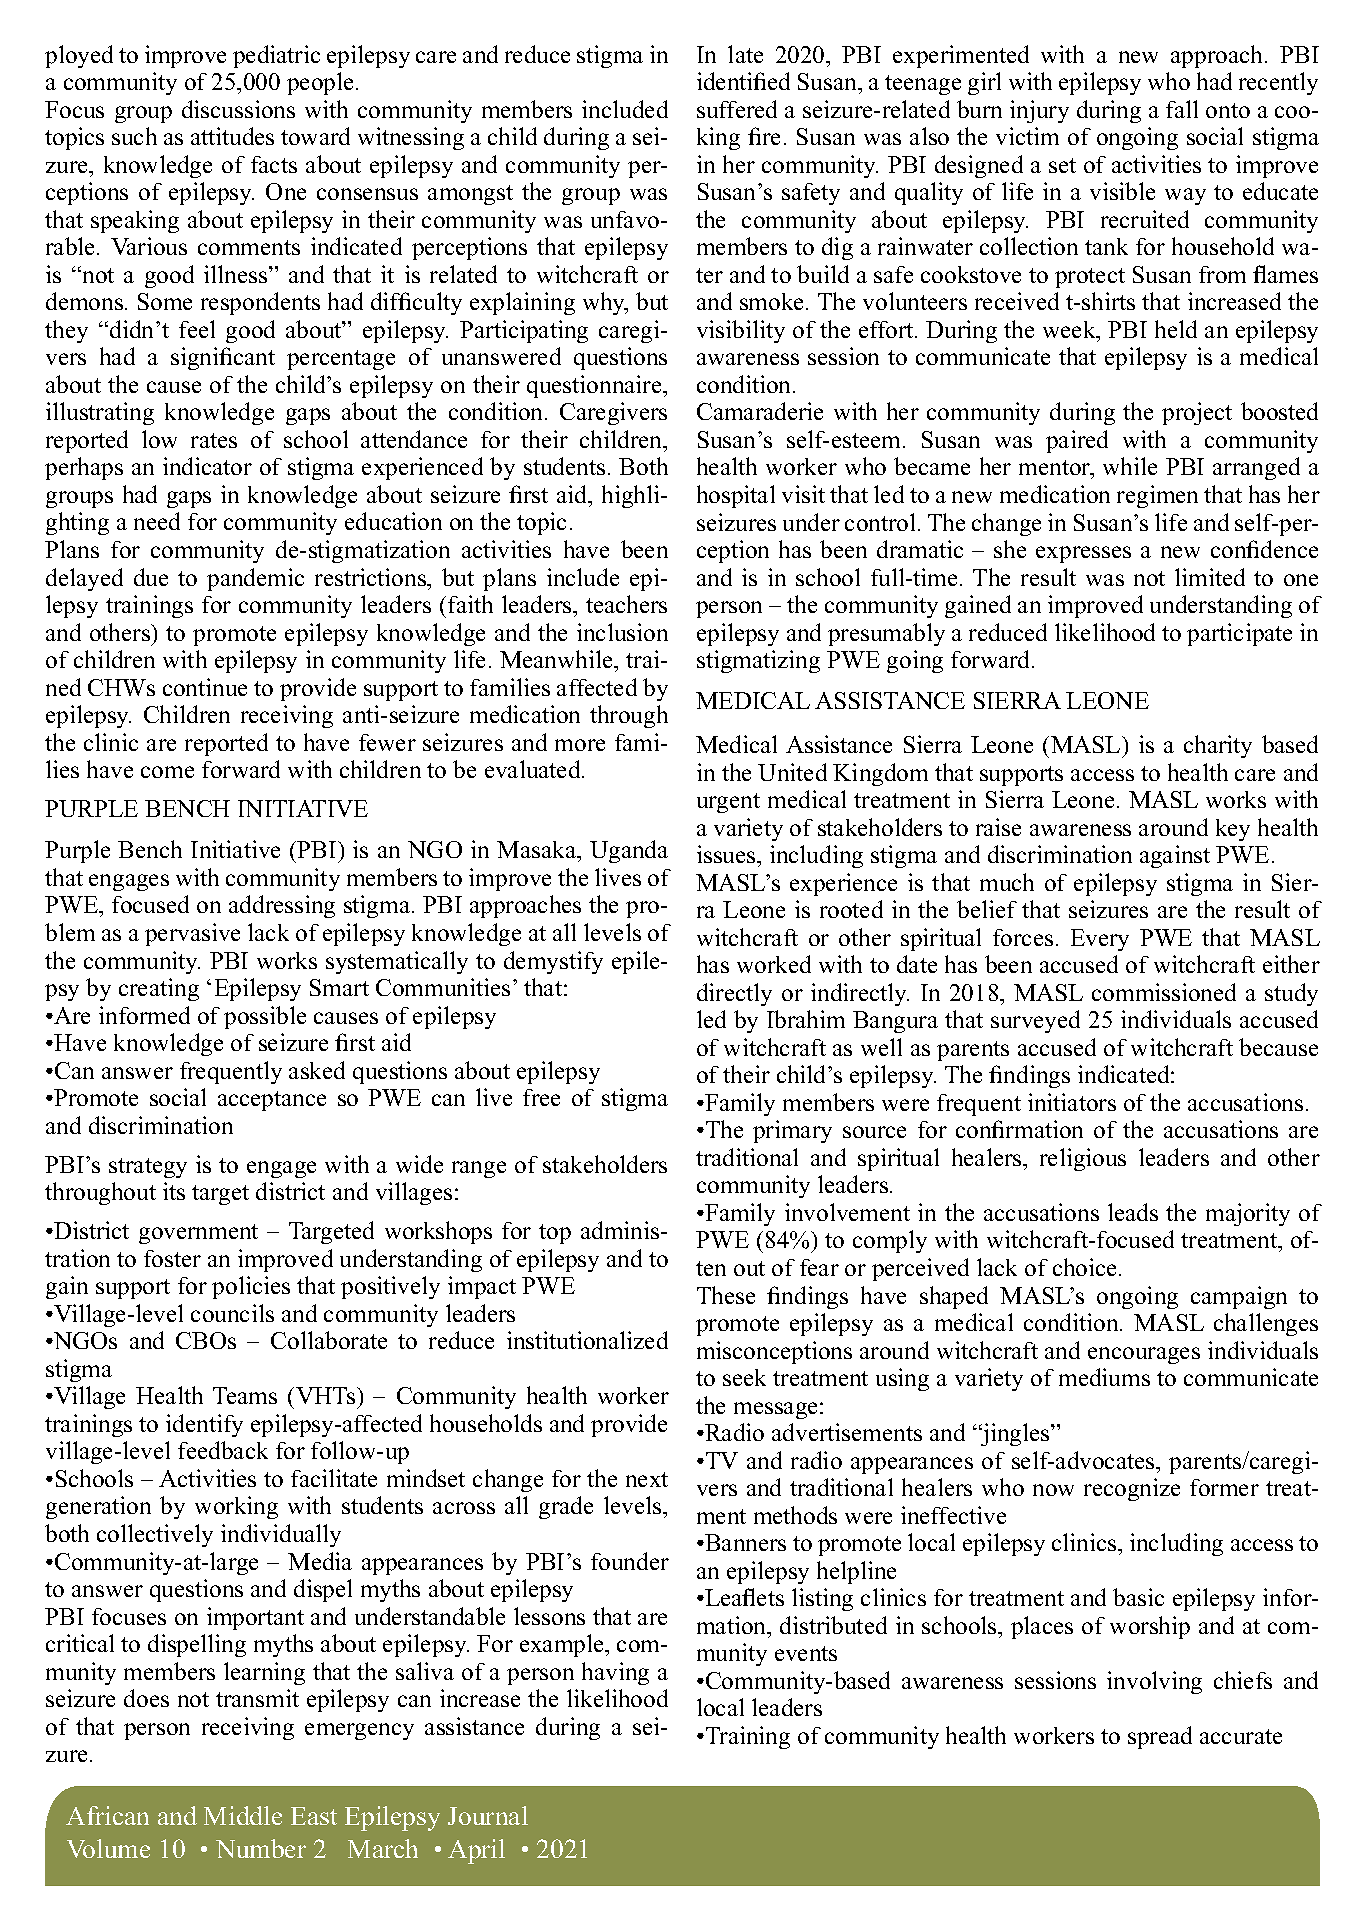  Describe the element at coordinates (737, 109) in the screenshot. I see `suffered` at that location.
